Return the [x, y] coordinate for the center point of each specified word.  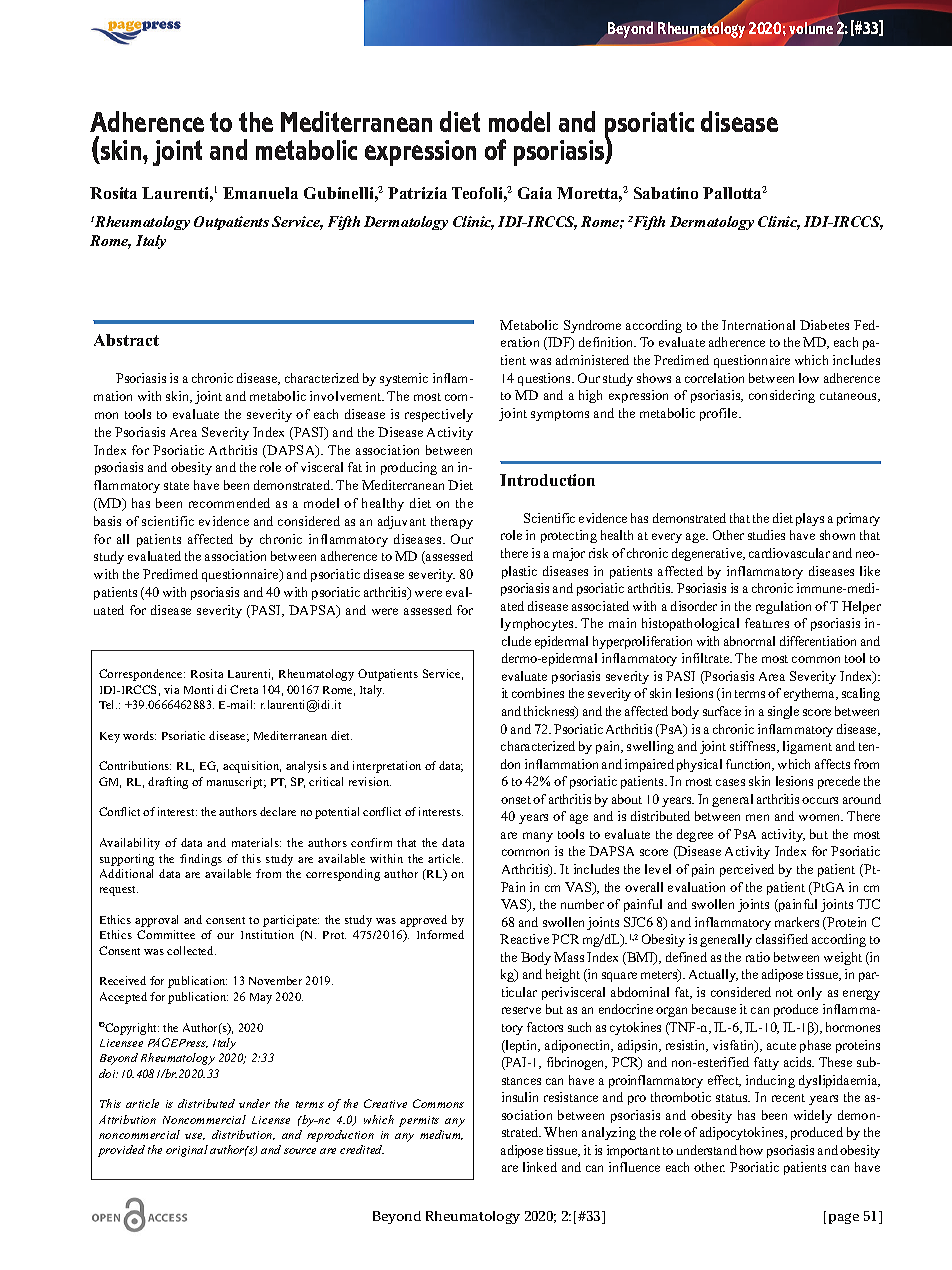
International [758, 325]
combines [538, 693]
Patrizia [417, 193]
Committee [166, 934]
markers [797, 922]
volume [811, 28]
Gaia [535, 193]
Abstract [126, 340]
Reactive [524, 939]
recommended [229, 503]
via [171, 689]
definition [607, 342]
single [783, 712]
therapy [452, 522]
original [187, 1151]
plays [810, 519]
